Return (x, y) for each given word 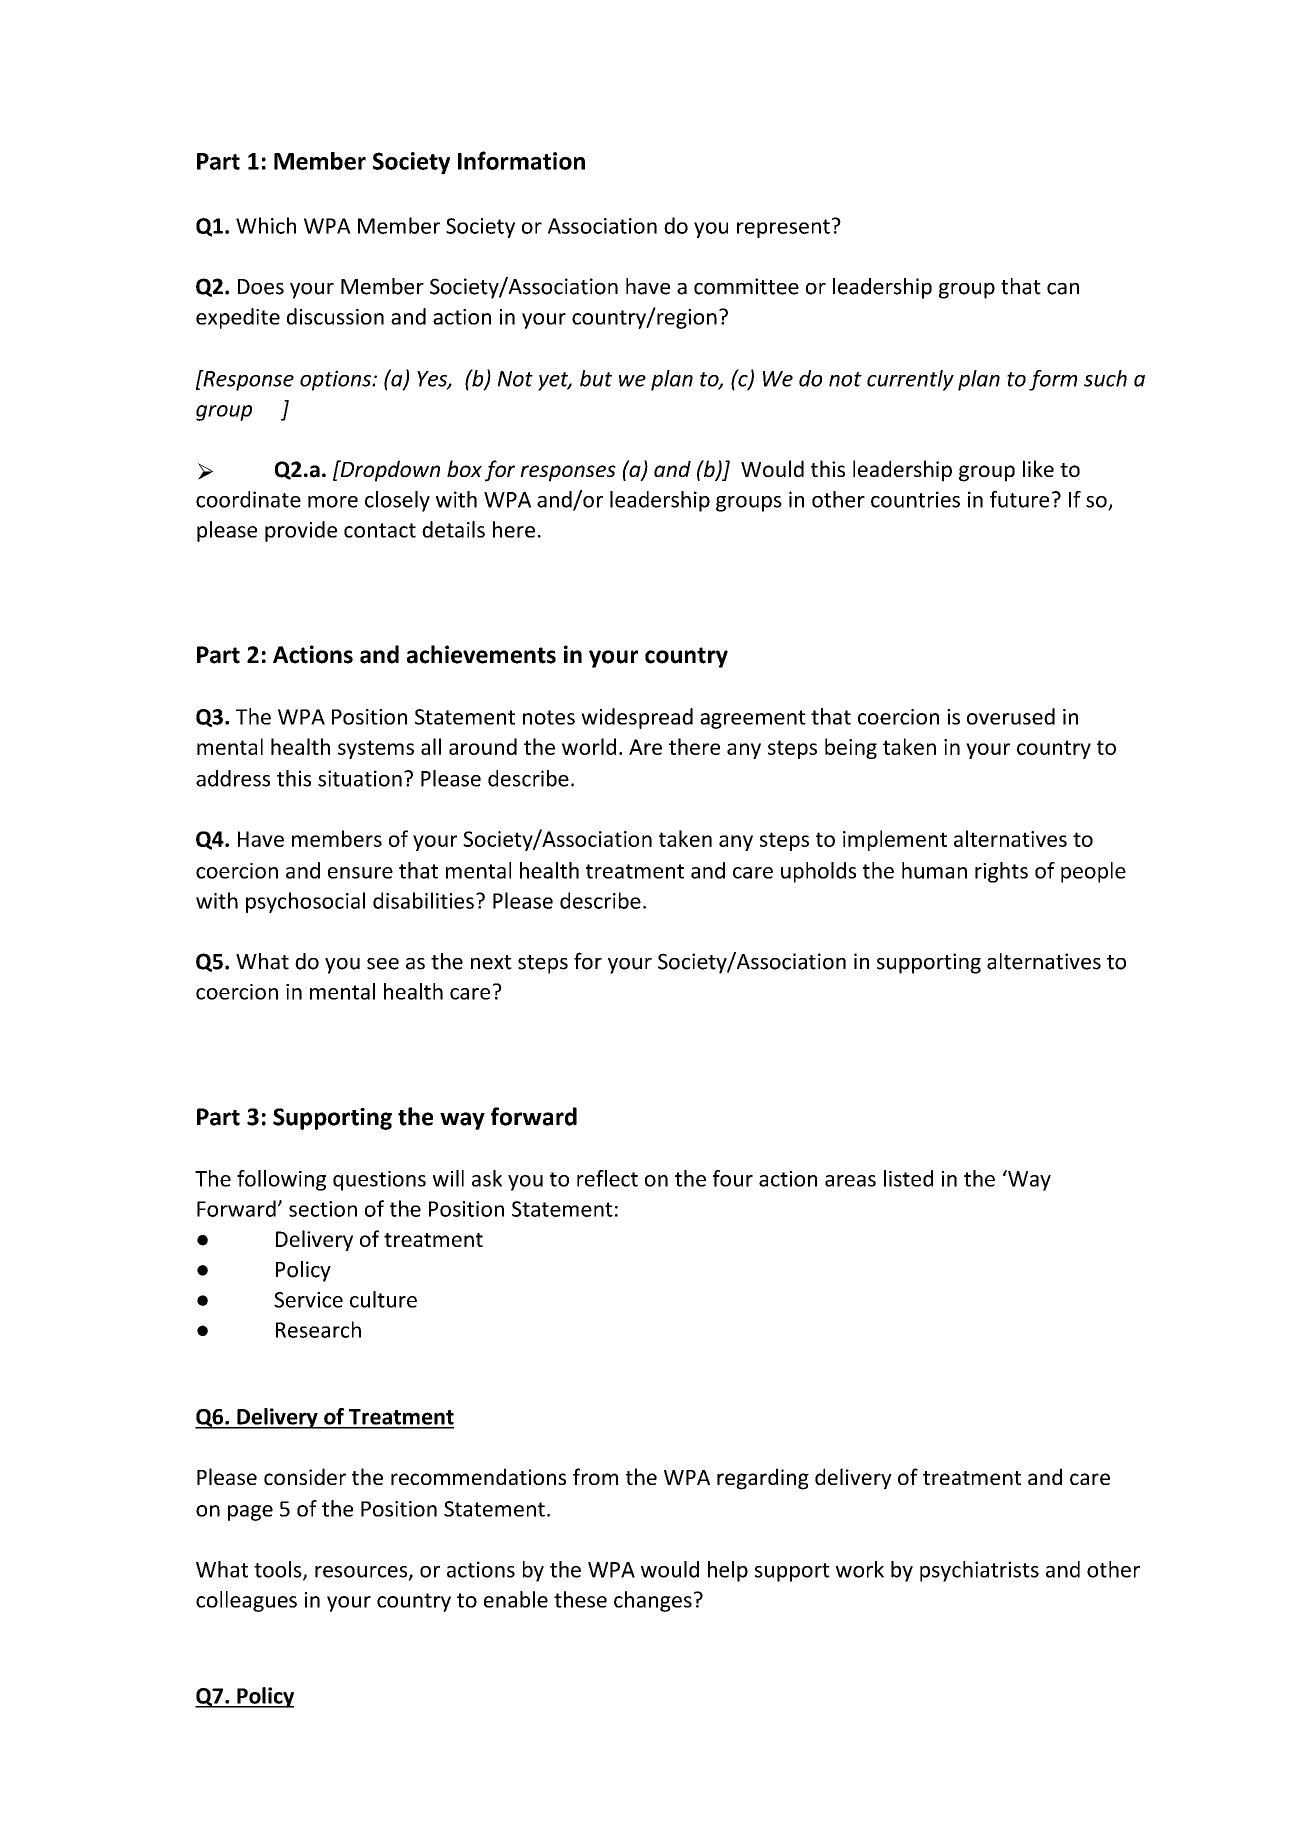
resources (362, 1573)
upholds (818, 872)
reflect (607, 1178)
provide (301, 531)
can (1063, 289)
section (323, 1209)
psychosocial (305, 902)
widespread (637, 718)
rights (1001, 872)
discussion (335, 316)
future (1019, 499)
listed (908, 1178)
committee (746, 286)
